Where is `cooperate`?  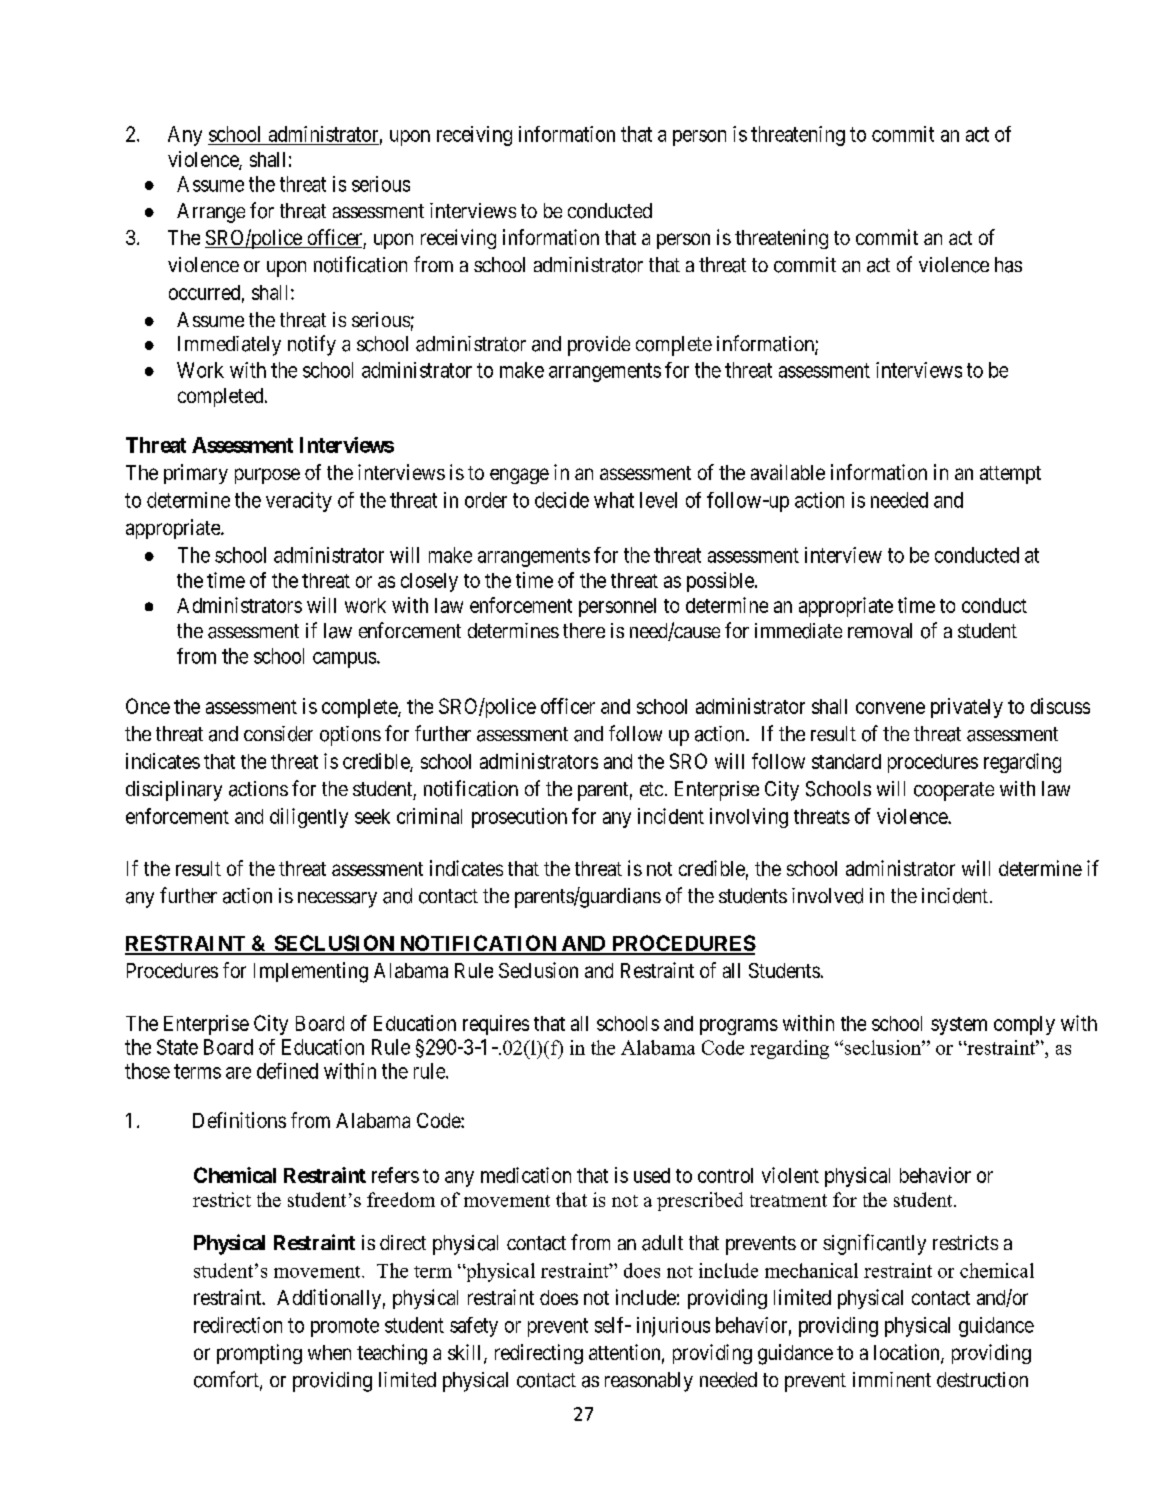
cooperate is located at coordinates (954, 791).
